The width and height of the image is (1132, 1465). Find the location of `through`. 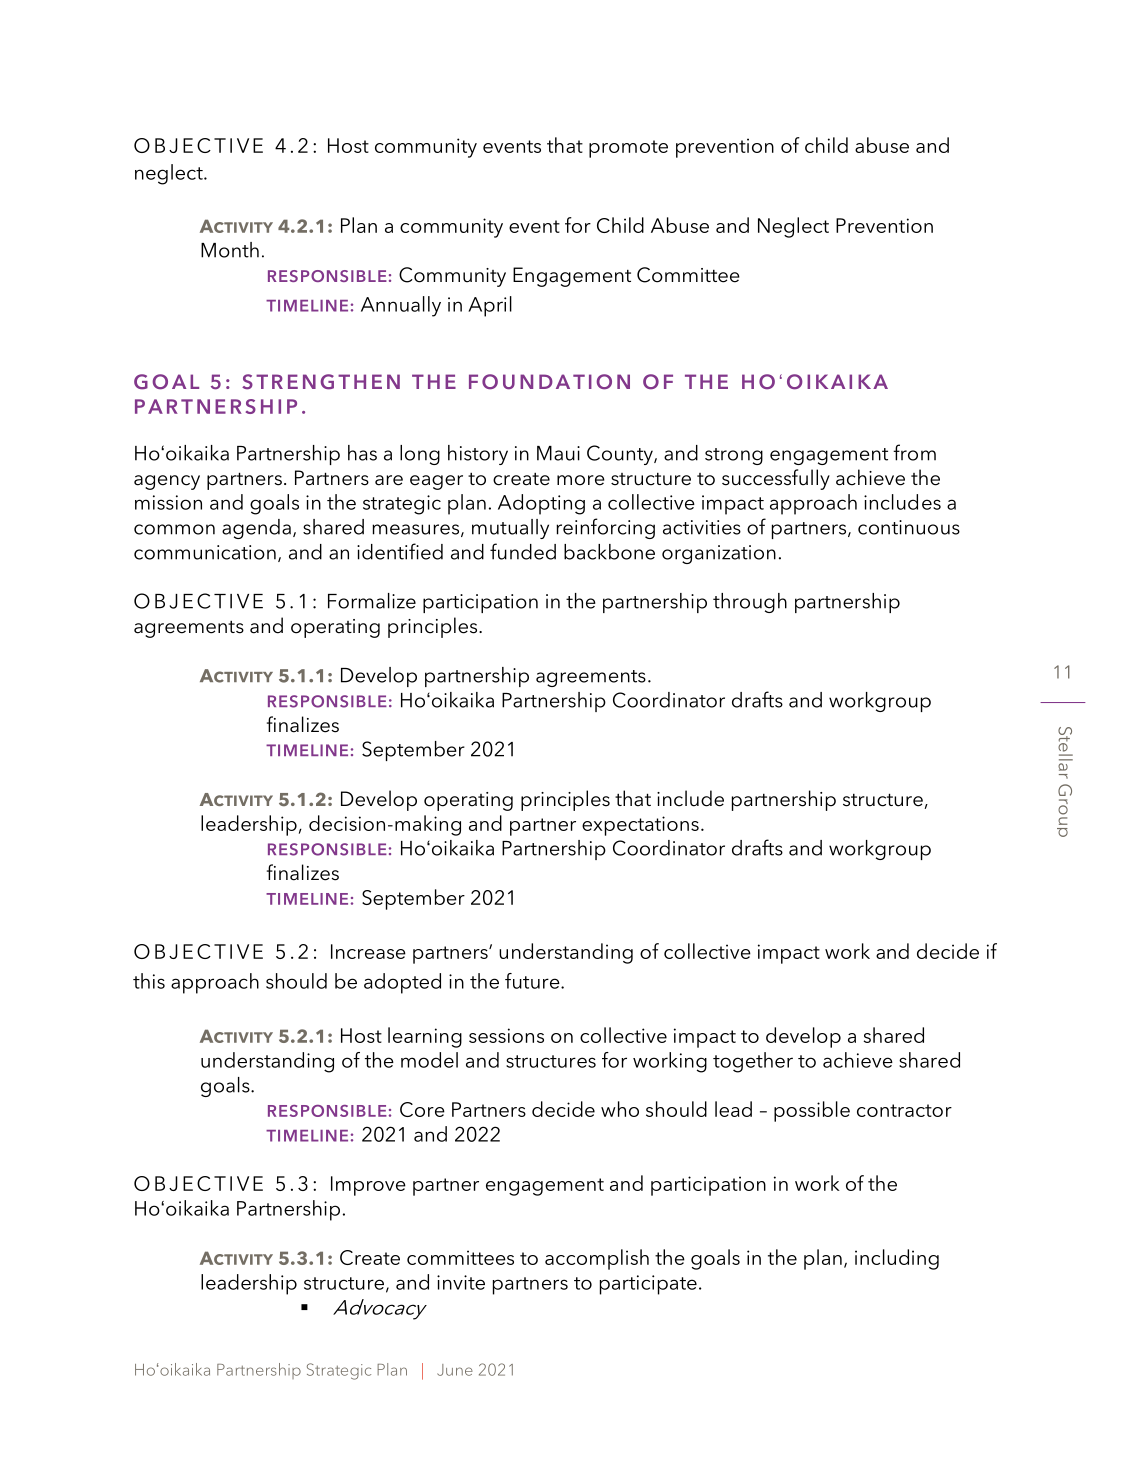

through is located at coordinates (750, 603).
